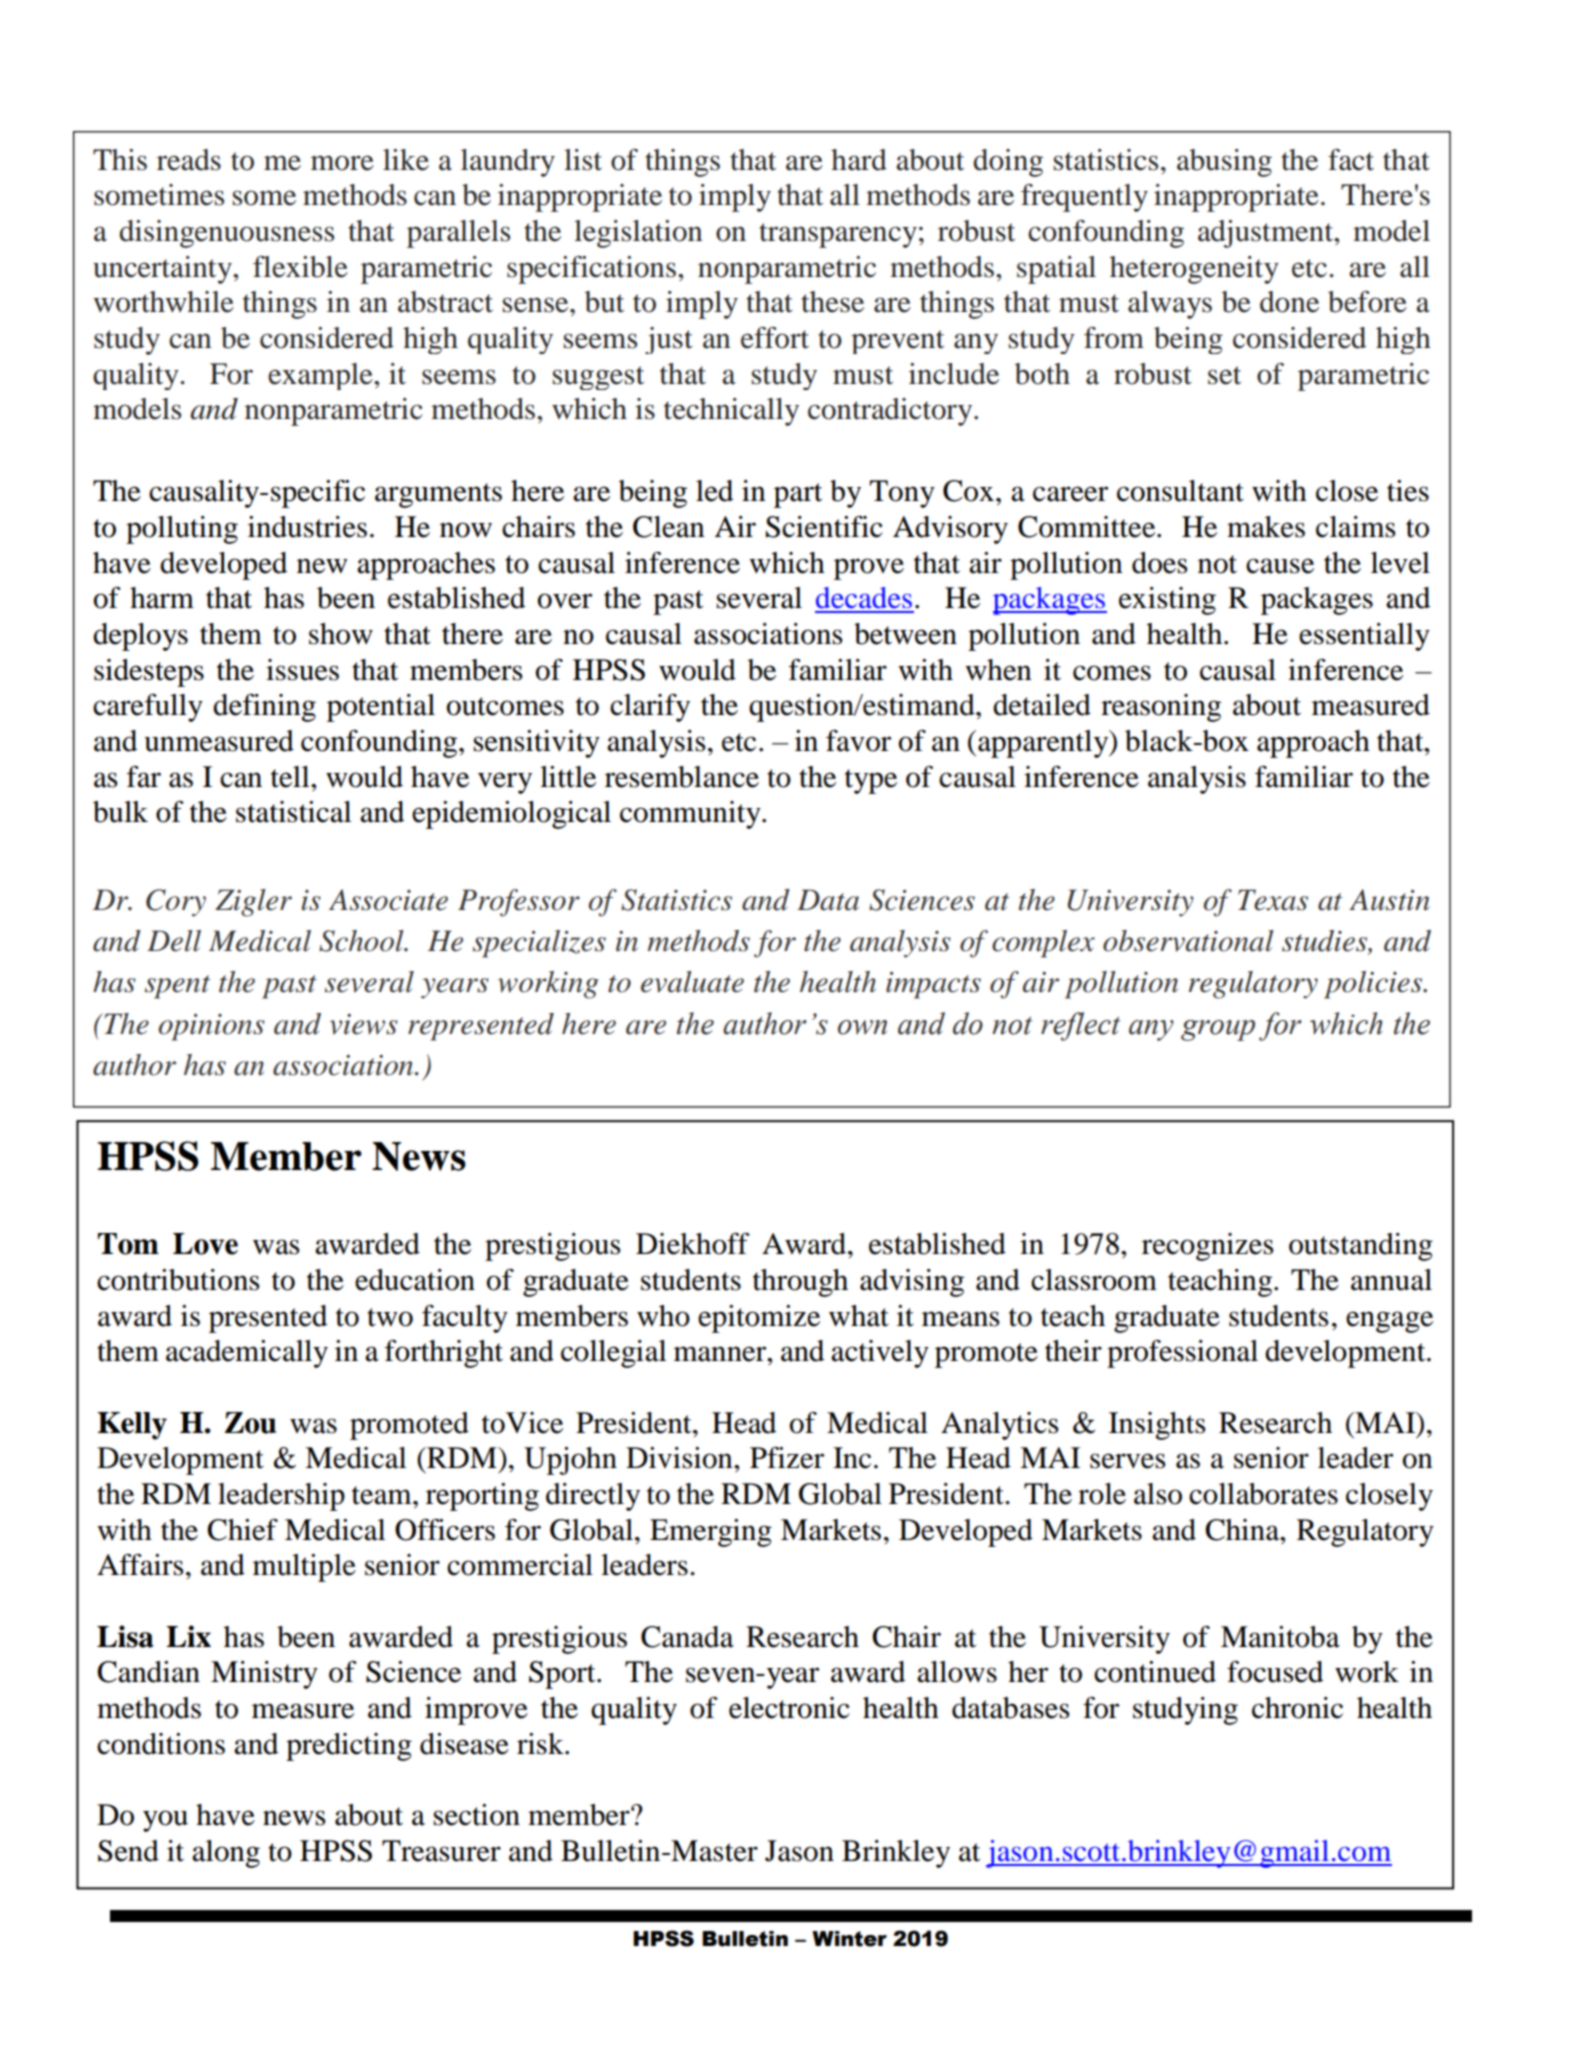 This image has width=1581, height=2046. I want to click on Winter, so click(849, 1939).
